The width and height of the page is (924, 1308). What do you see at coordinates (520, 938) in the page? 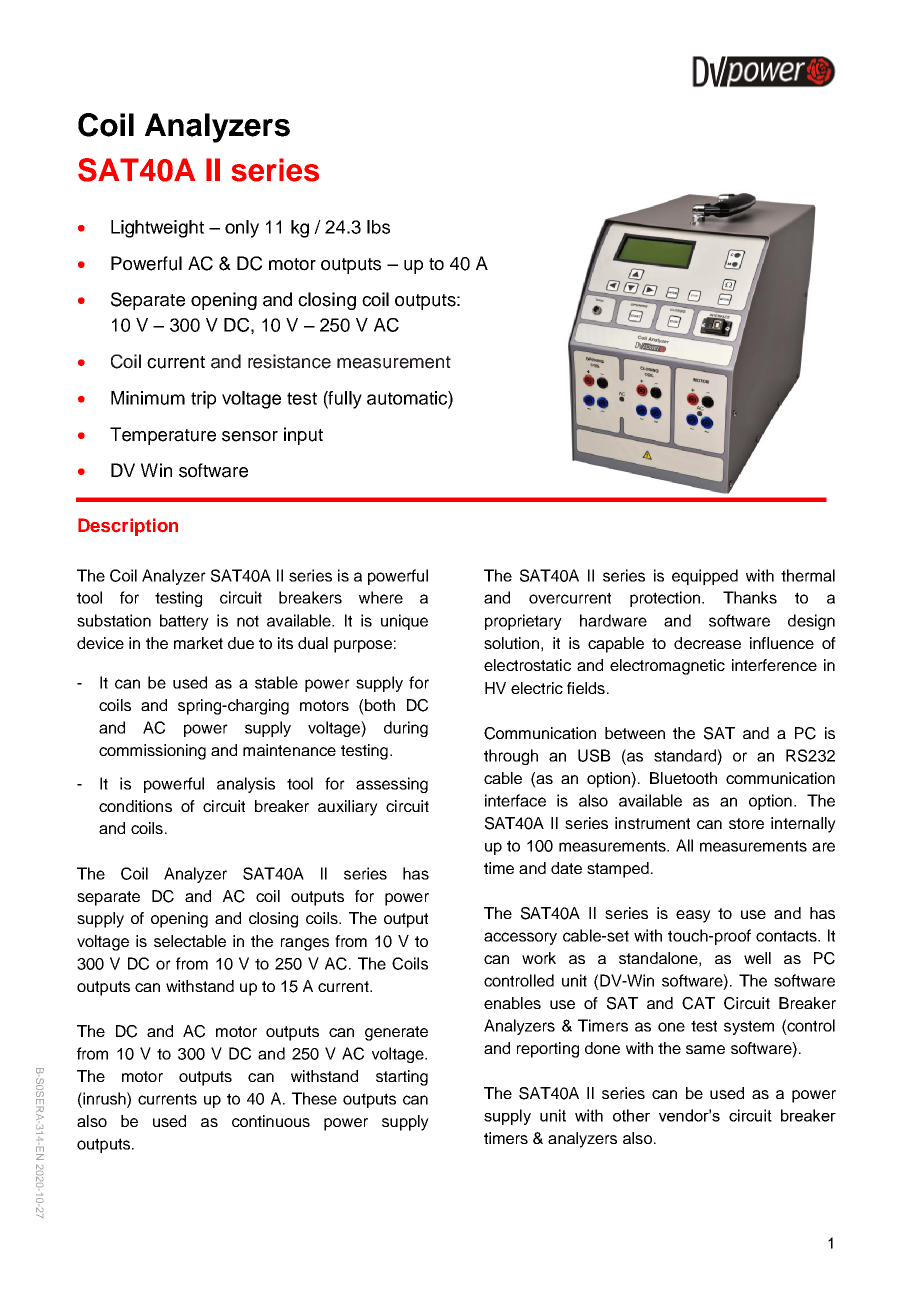
I see `accessory` at bounding box center [520, 938].
